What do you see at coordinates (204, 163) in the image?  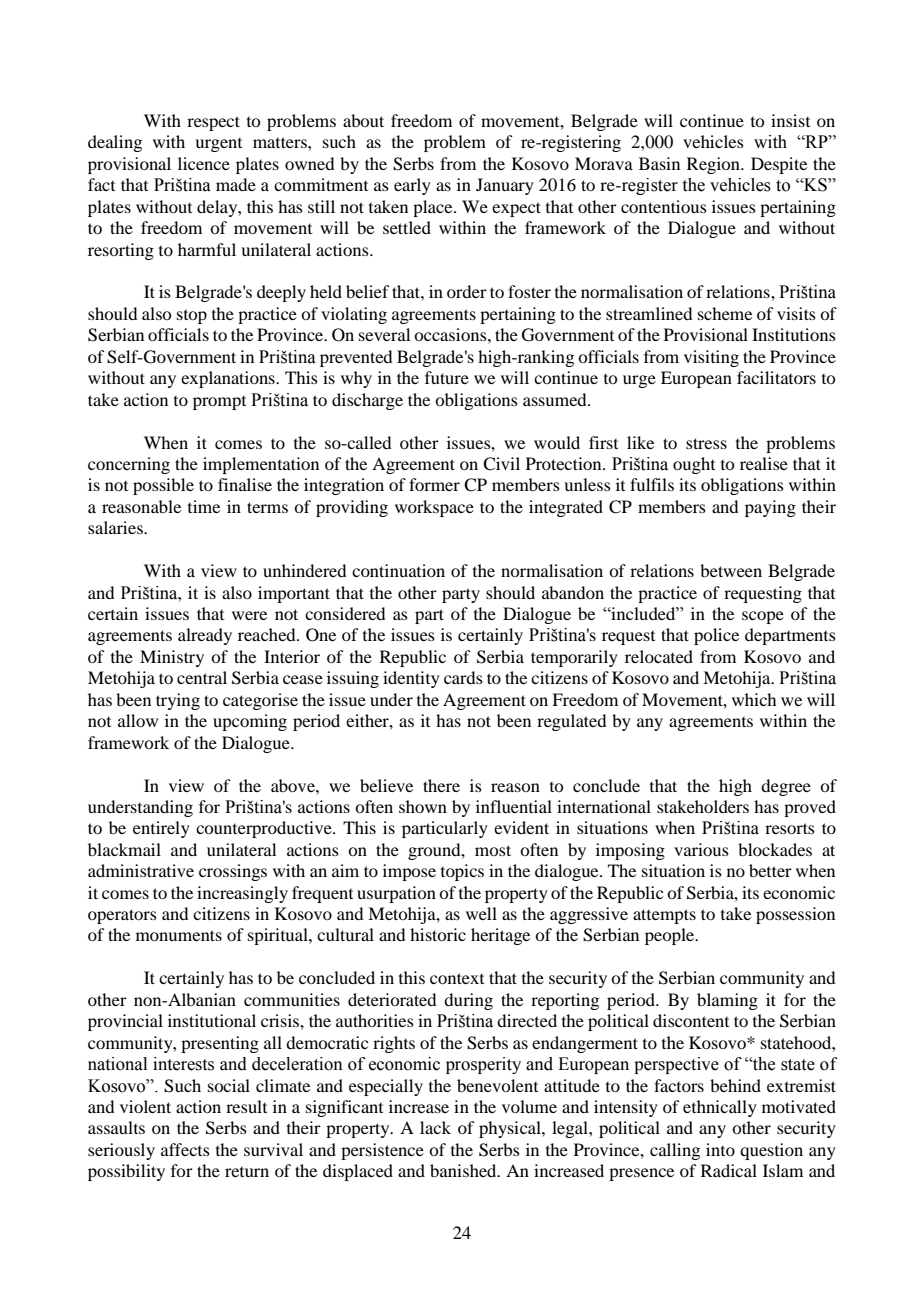 I see `licence` at bounding box center [204, 163].
